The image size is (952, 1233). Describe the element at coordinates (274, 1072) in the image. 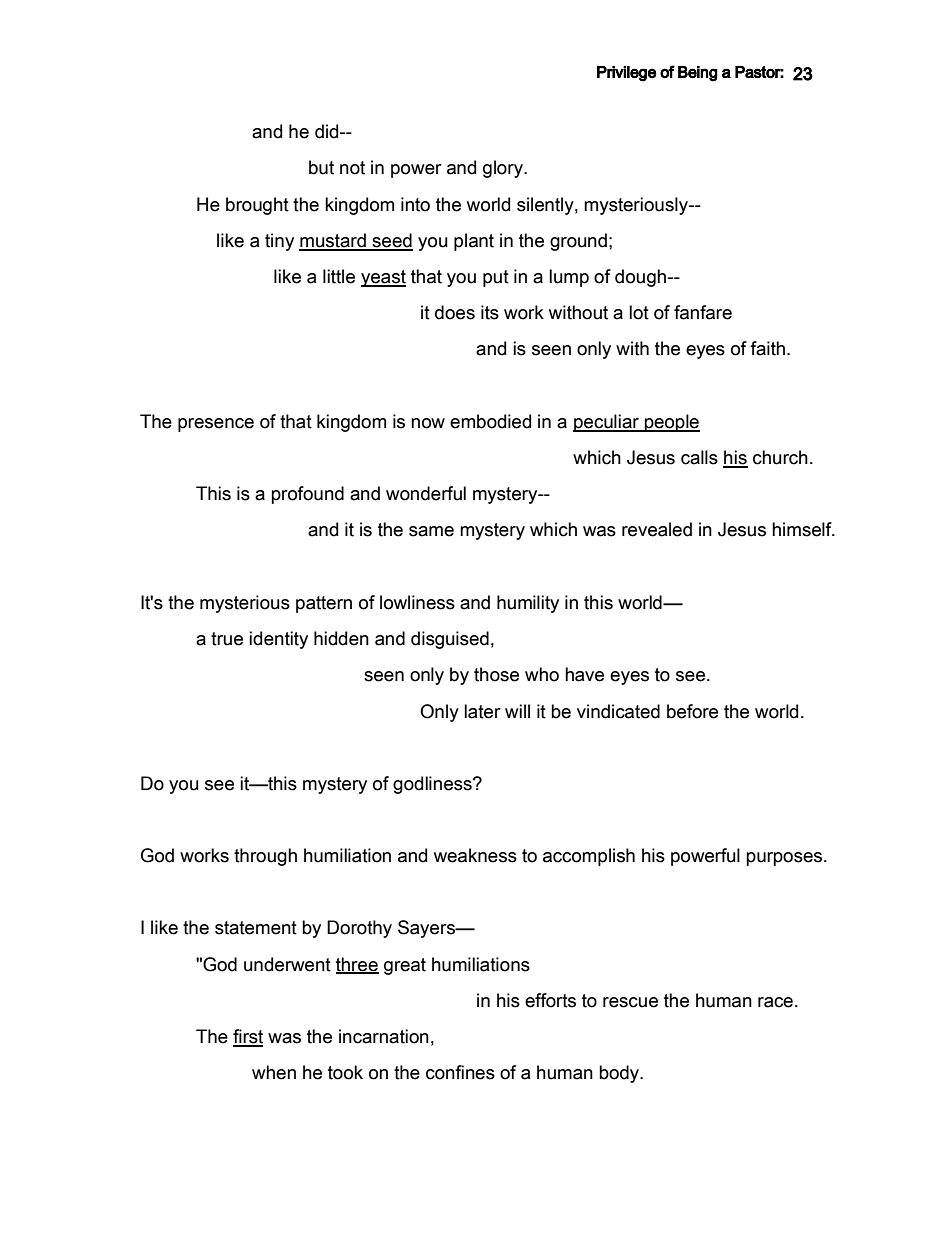

I see `when` at that location.
